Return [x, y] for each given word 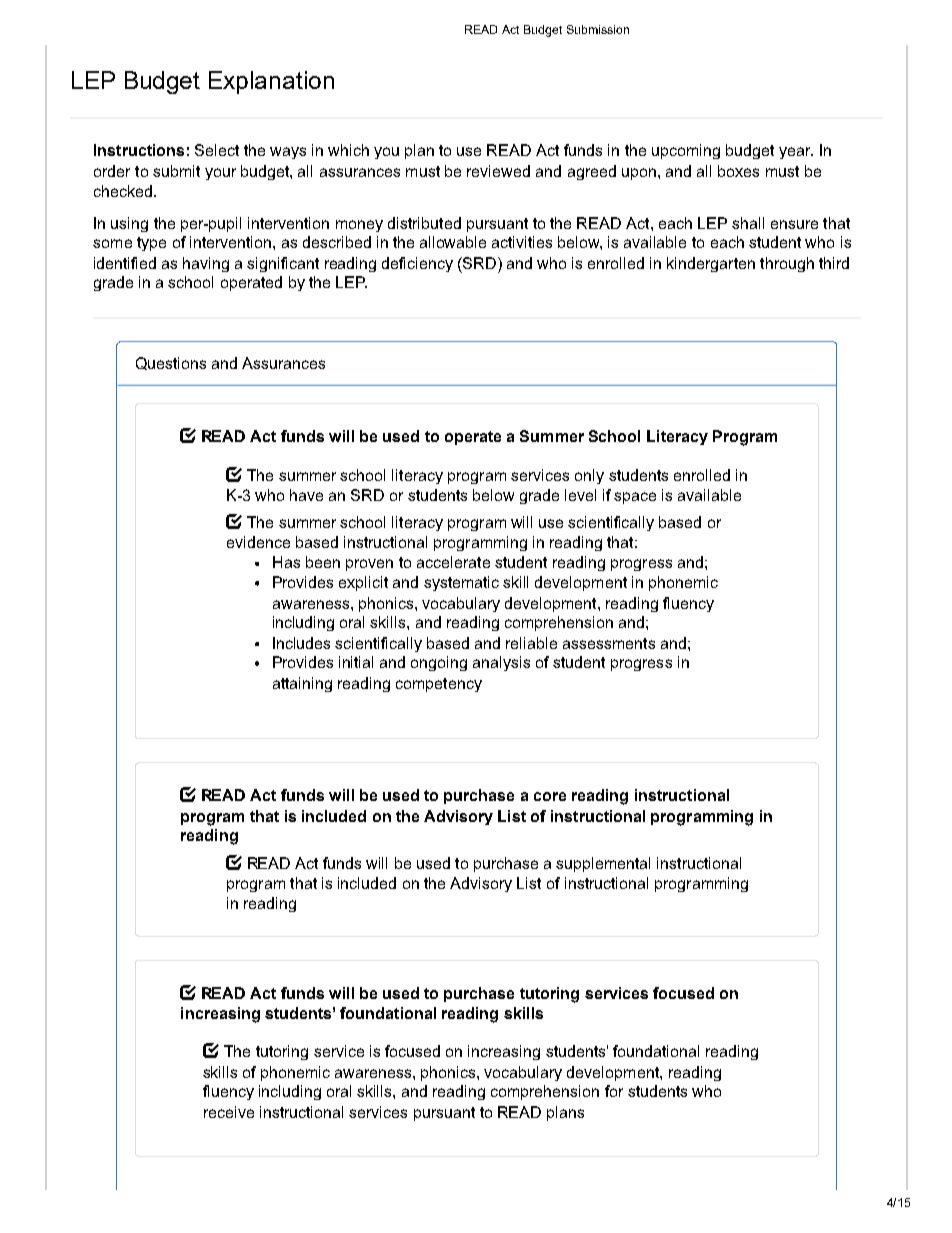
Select [217, 150]
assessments [609, 643]
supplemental [603, 864]
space [635, 498]
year [796, 153]
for [614, 1091]
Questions [171, 363]
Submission [598, 29]
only [589, 476]
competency [439, 685]
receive [229, 1112]
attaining [302, 684]
